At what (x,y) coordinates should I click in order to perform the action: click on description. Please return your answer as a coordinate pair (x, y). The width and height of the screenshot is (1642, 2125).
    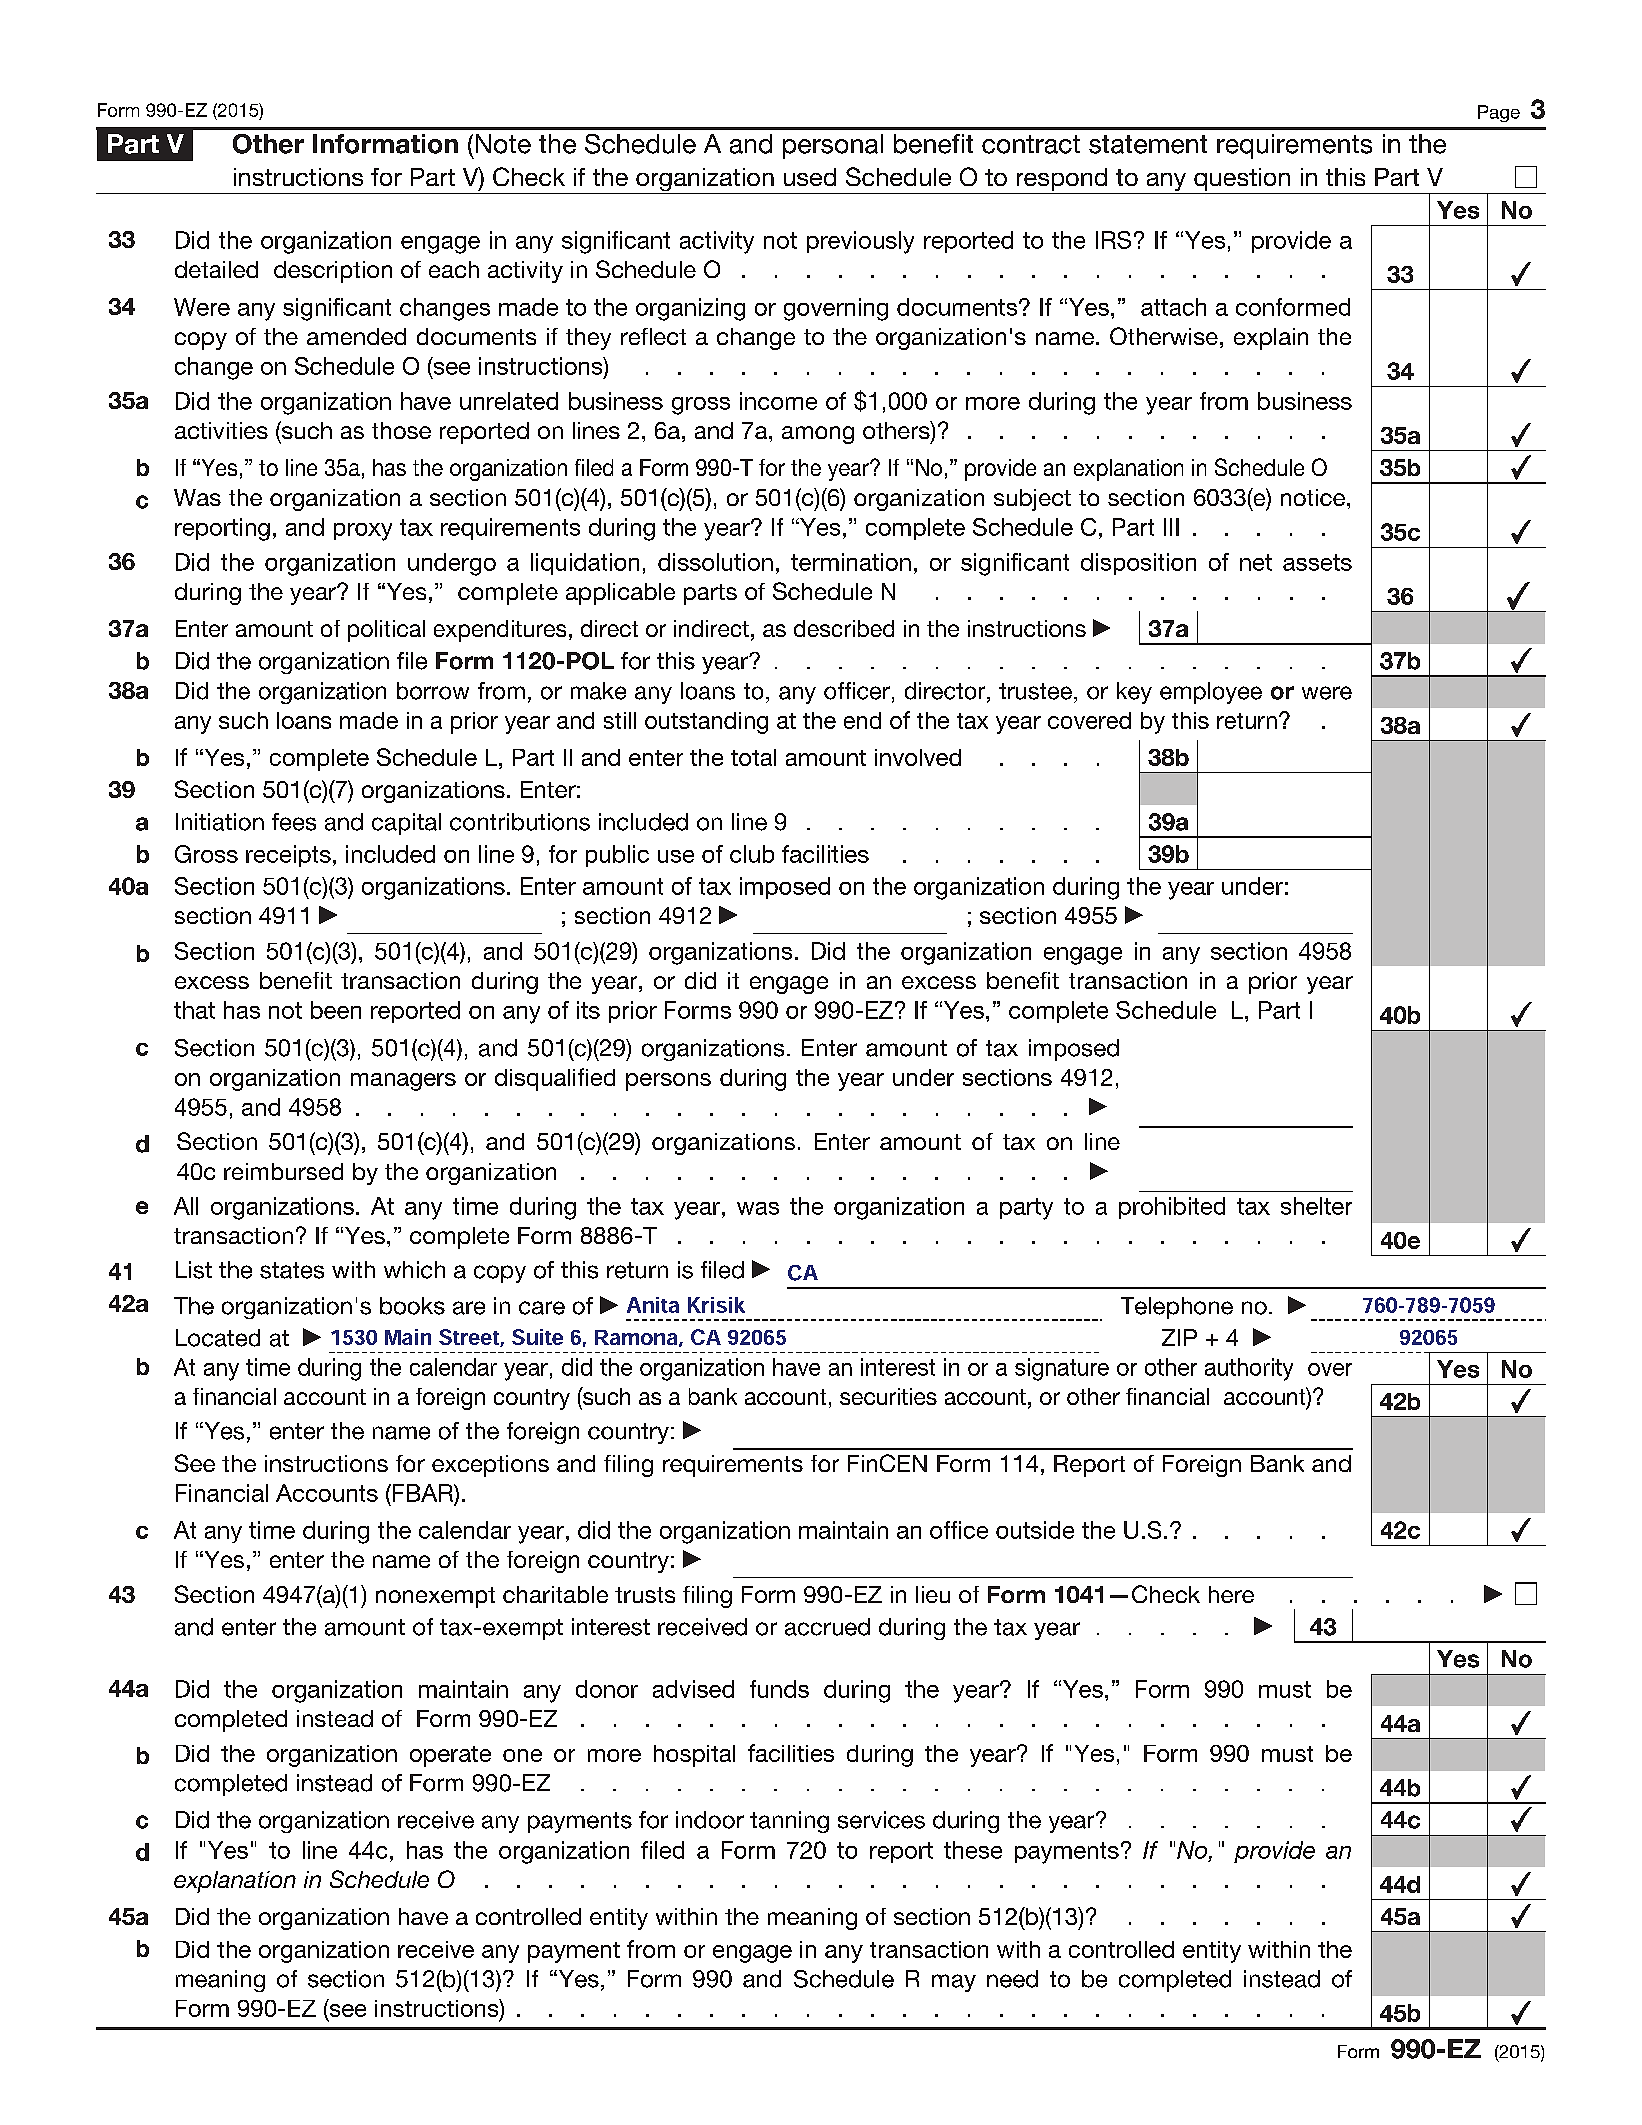
    Looking at the image, I should click on (333, 272).
